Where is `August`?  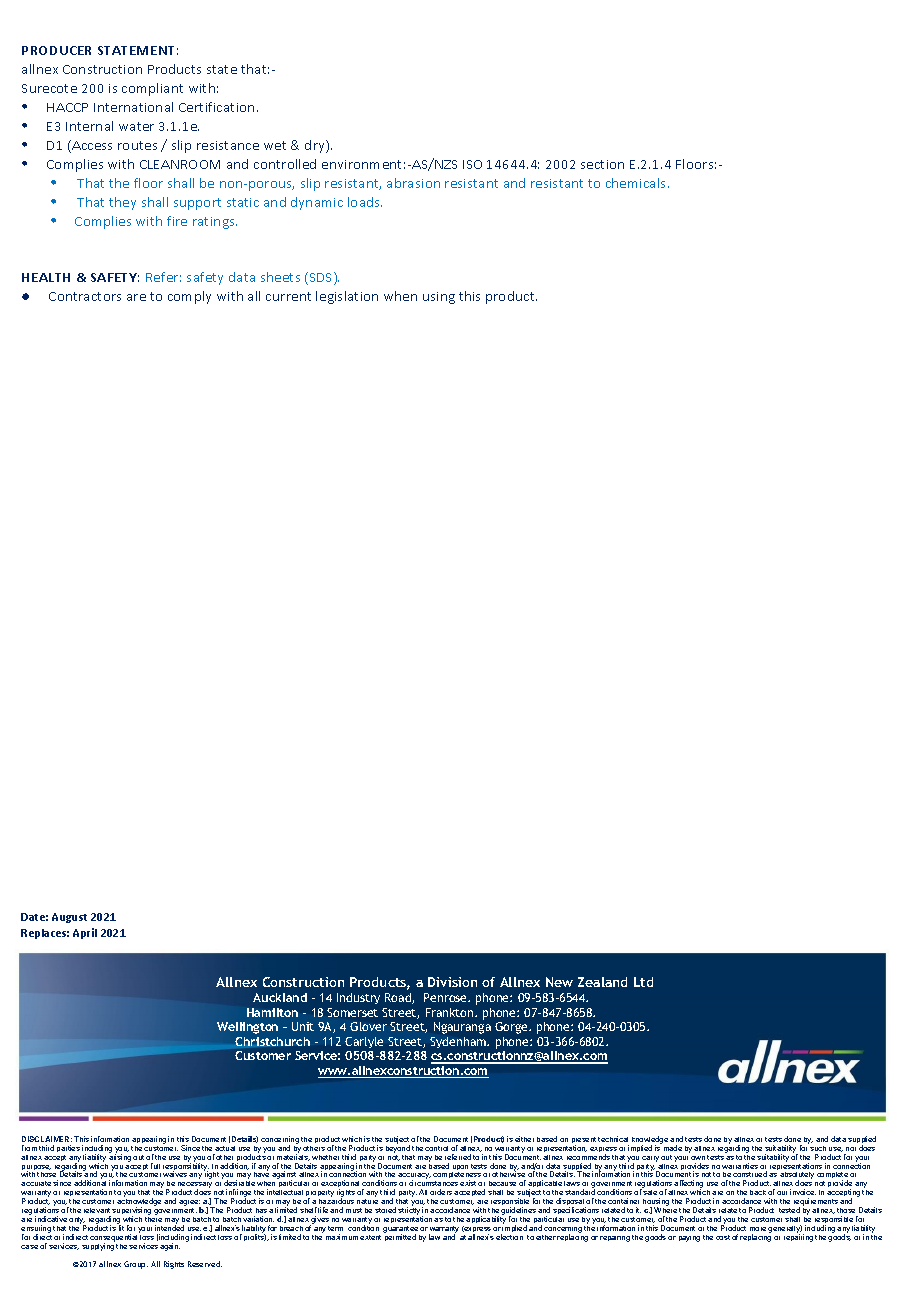 August is located at coordinates (69, 918).
